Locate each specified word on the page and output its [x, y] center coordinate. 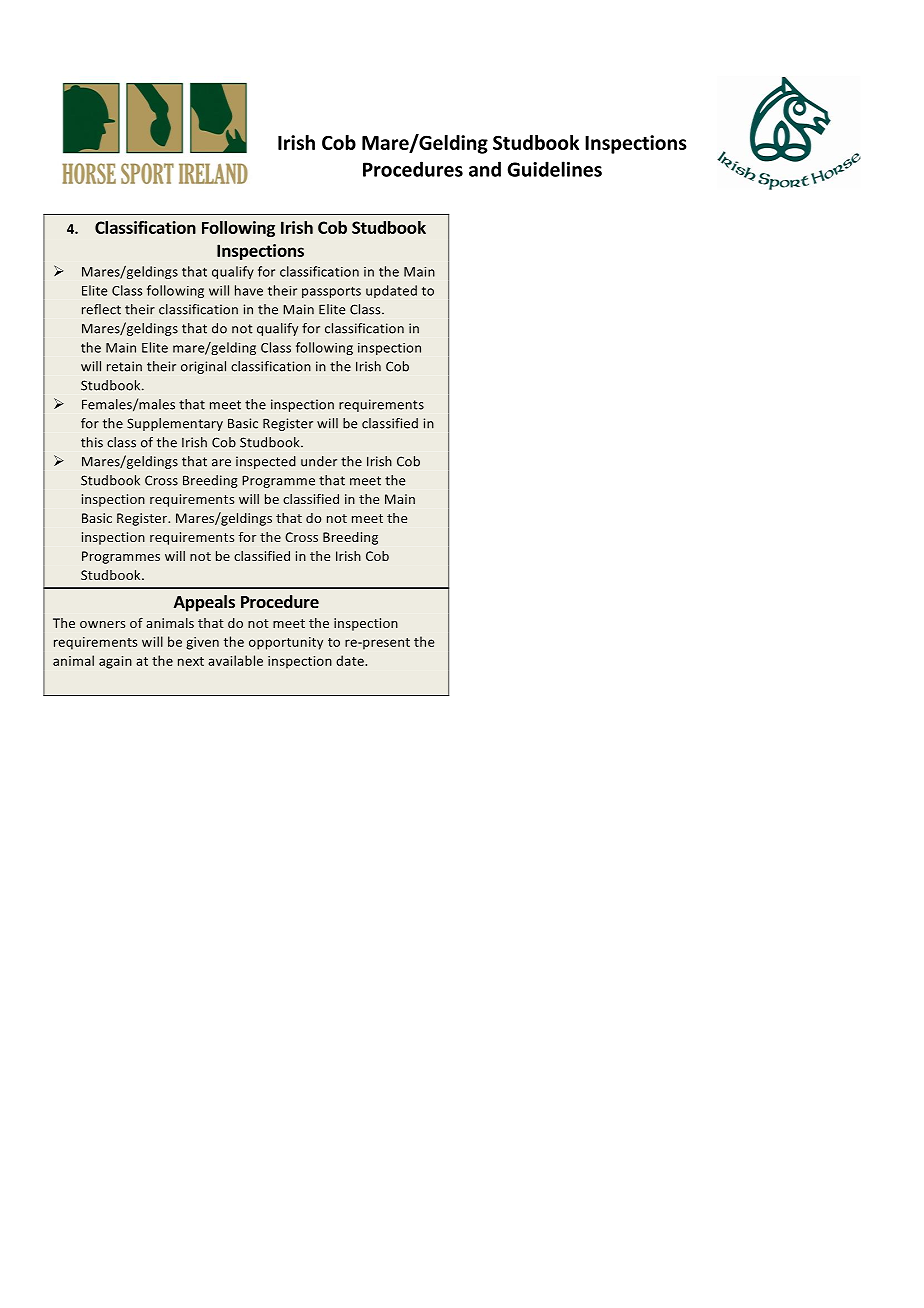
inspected [266, 462]
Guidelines [554, 169]
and [485, 169]
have [249, 290]
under [319, 461]
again [115, 662]
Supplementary [175, 424]
